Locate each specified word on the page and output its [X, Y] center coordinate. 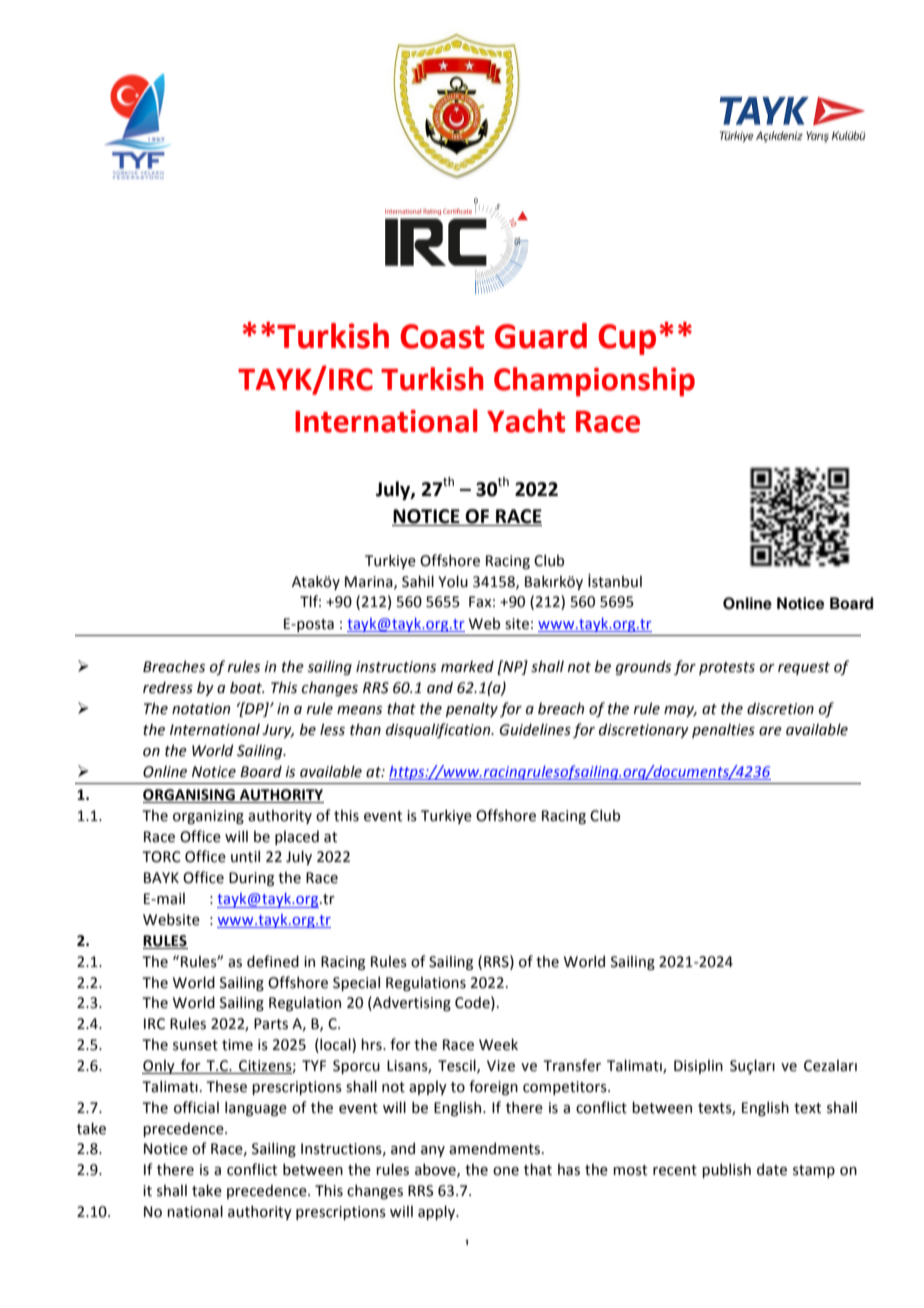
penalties [723, 730]
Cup [627, 339]
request [804, 668]
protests [727, 668]
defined [273, 961]
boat [247, 687]
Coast [442, 336]
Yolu [453, 581]
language [256, 1108]
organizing [208, 817]
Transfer [572, 1065]
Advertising [411, 1003]
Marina [370, 582]
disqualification [439, 730]
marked [467, 666]
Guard [541, 336]
